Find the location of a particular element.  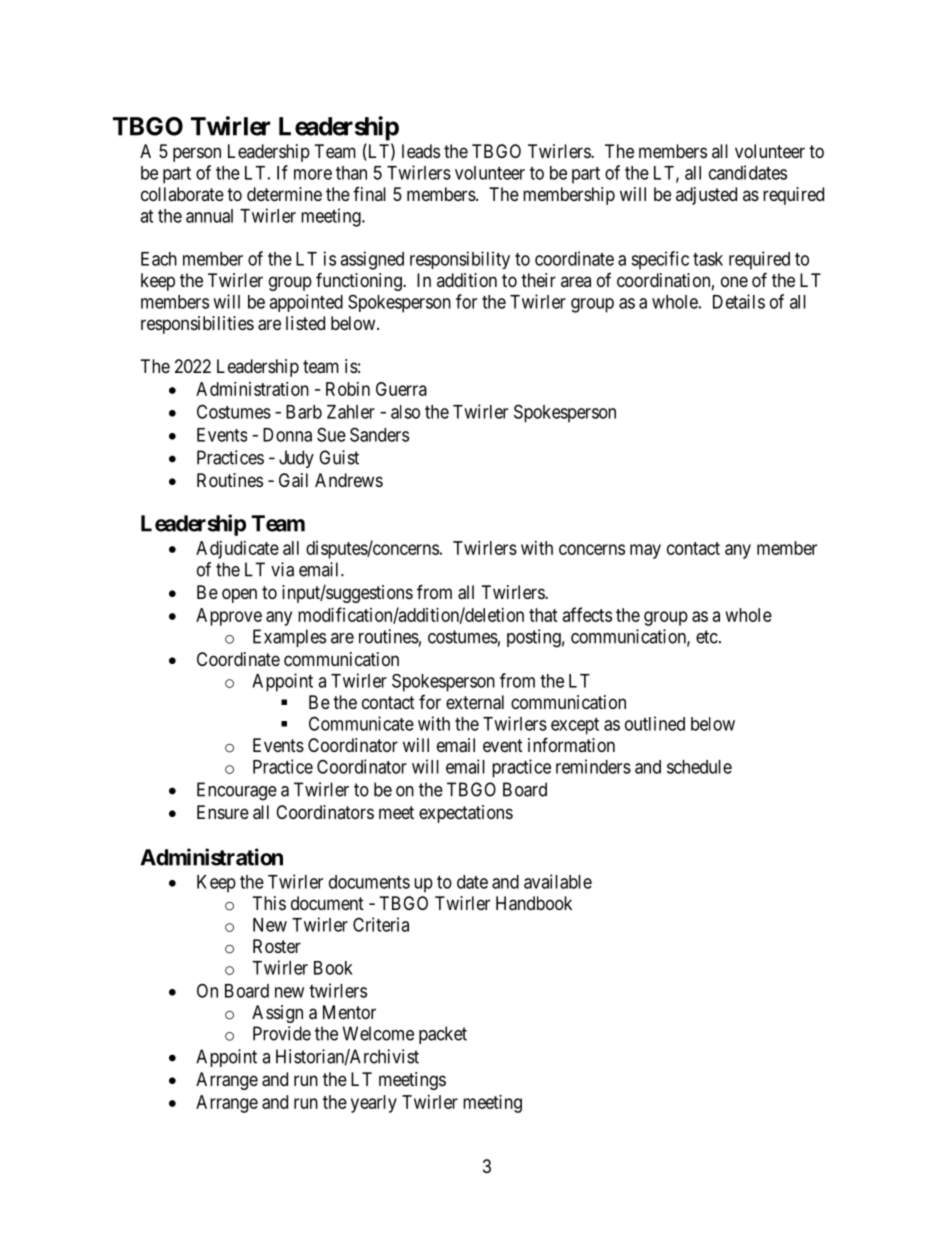

external is located at coordinates (475, 702).
